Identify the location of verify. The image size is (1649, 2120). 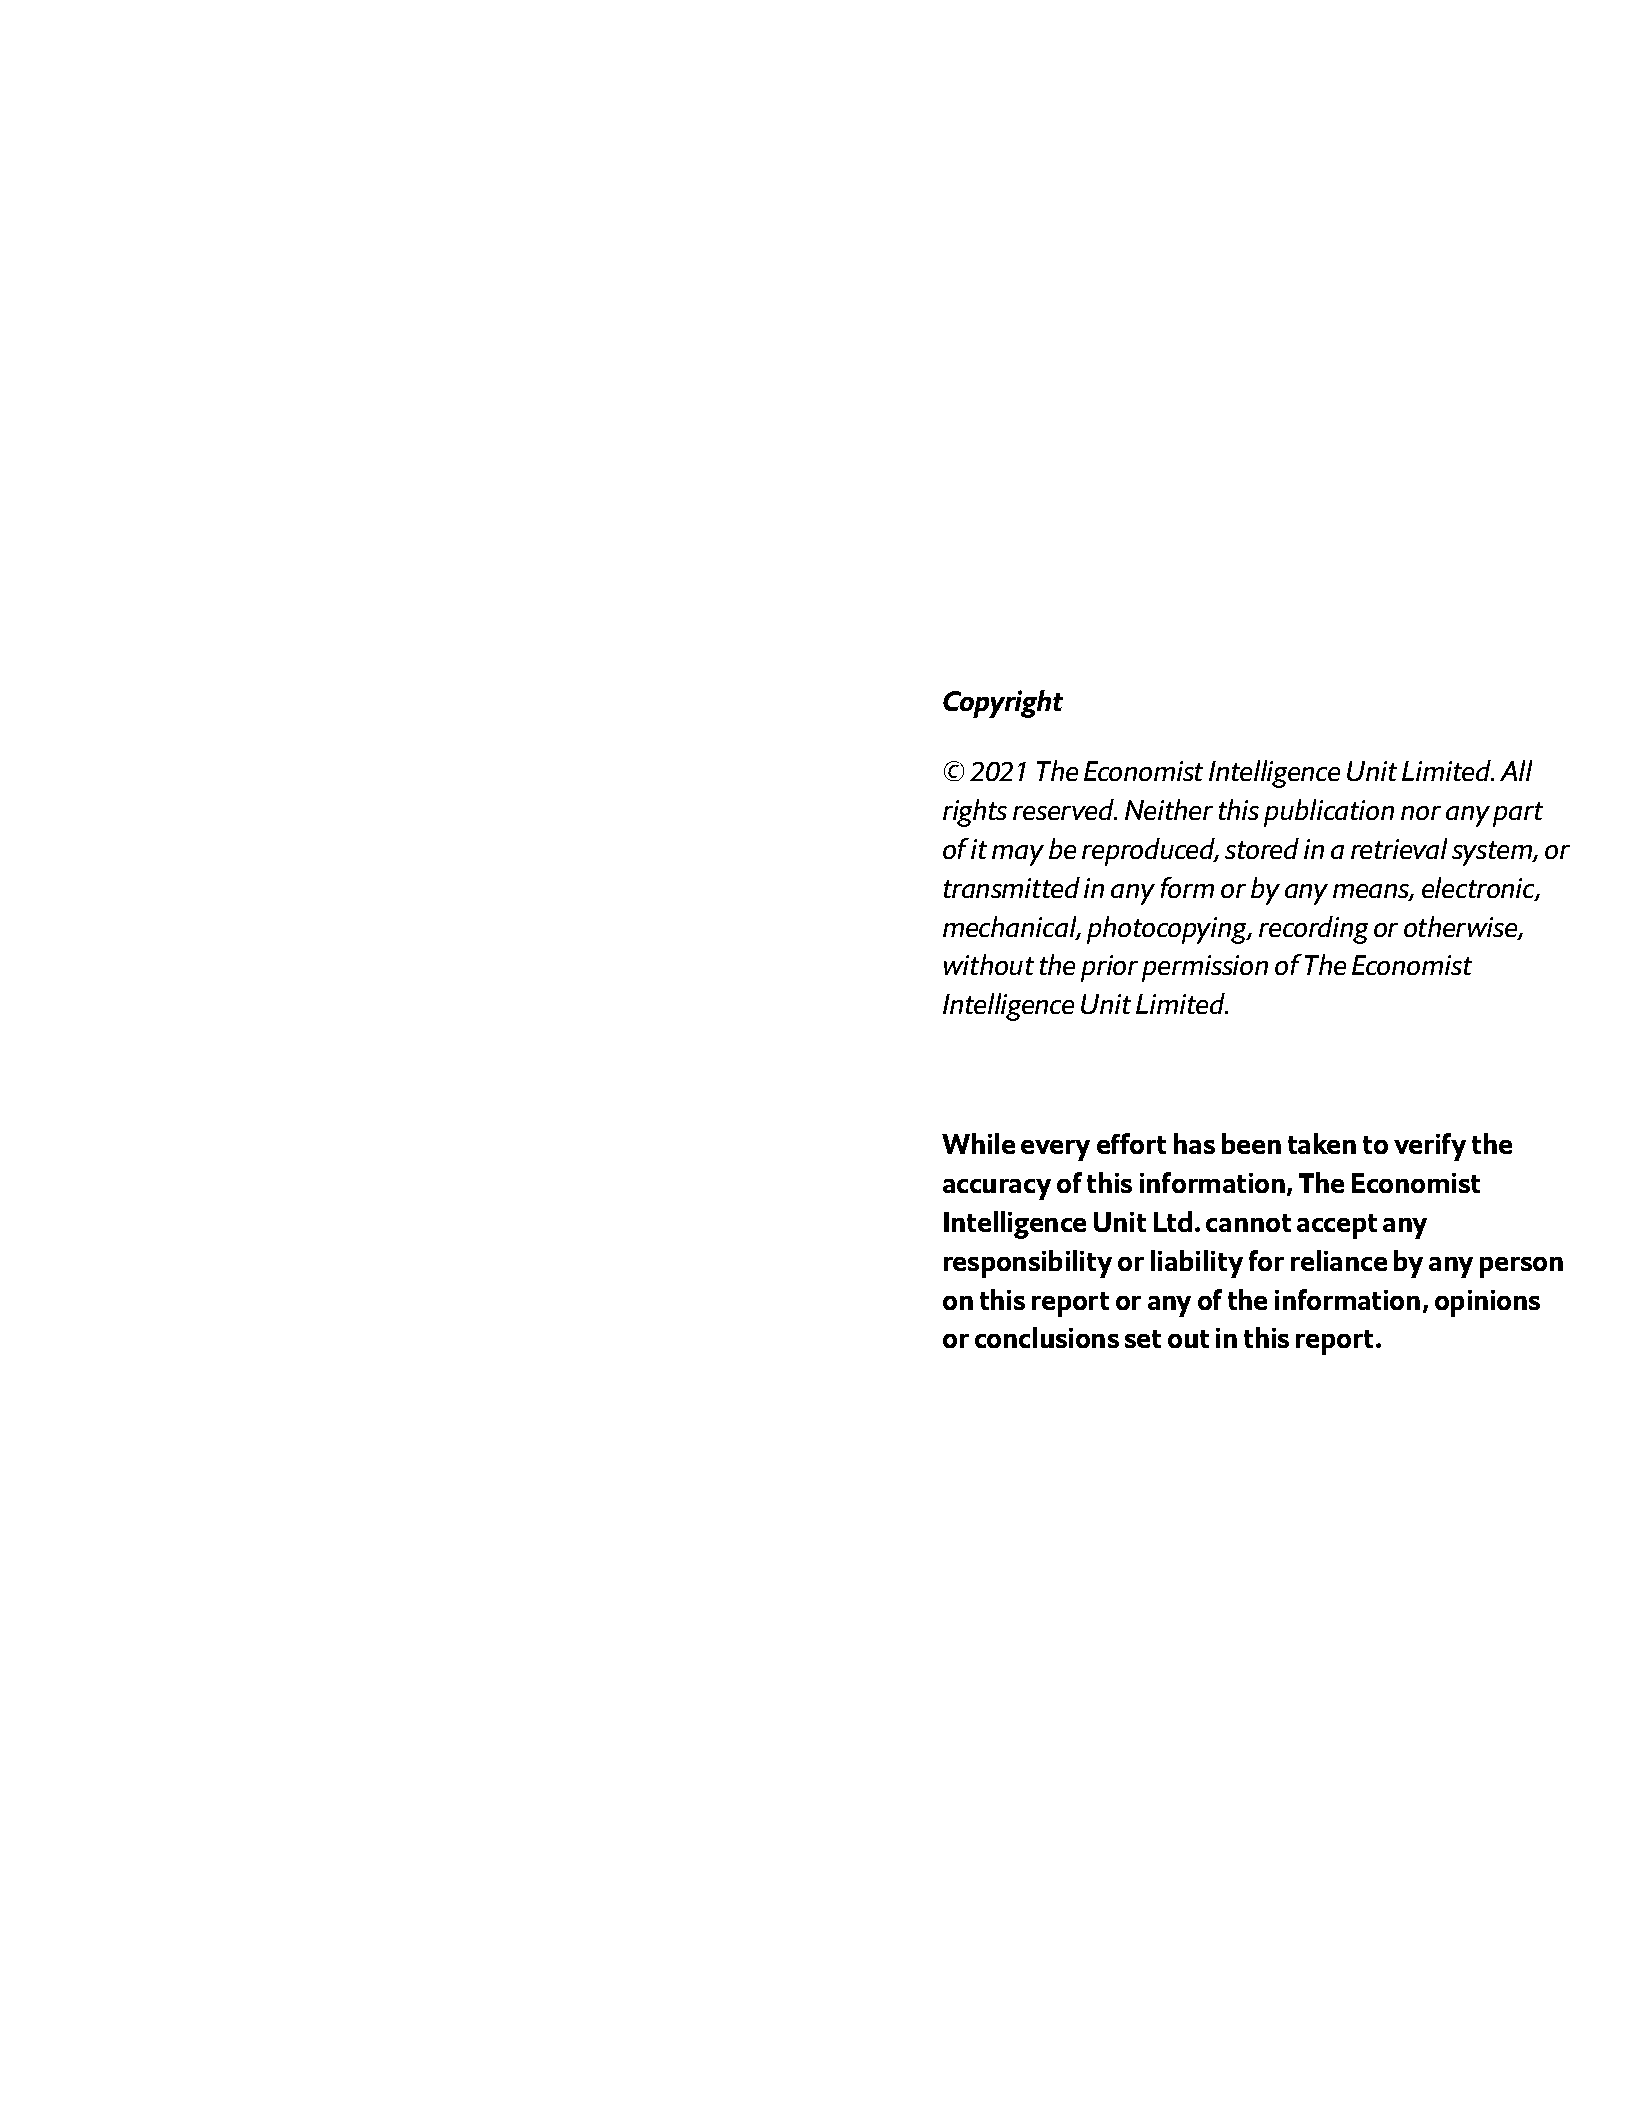
(1430, 1147).
